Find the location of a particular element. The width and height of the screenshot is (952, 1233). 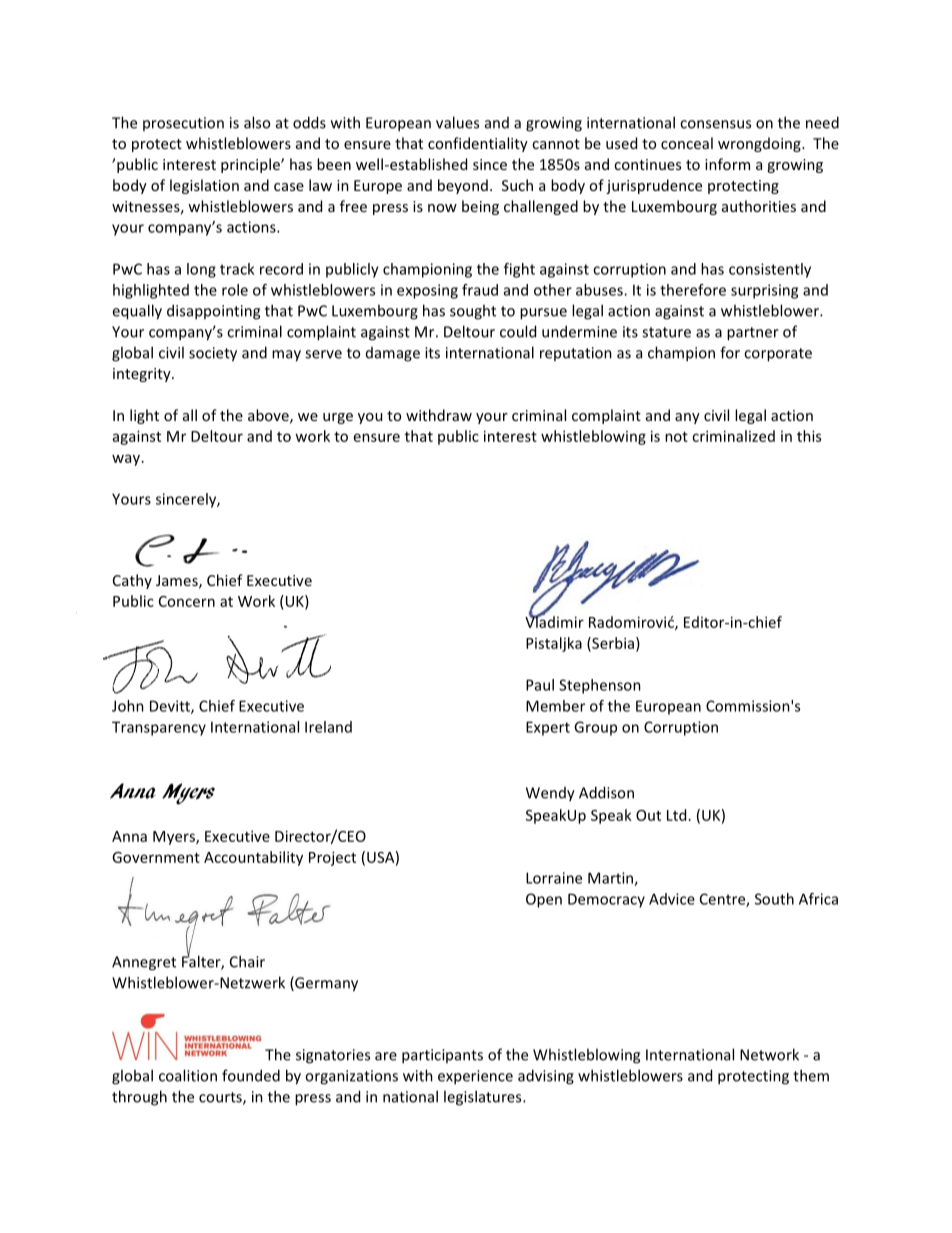

Accountability is located at coordinates (253, 858).
